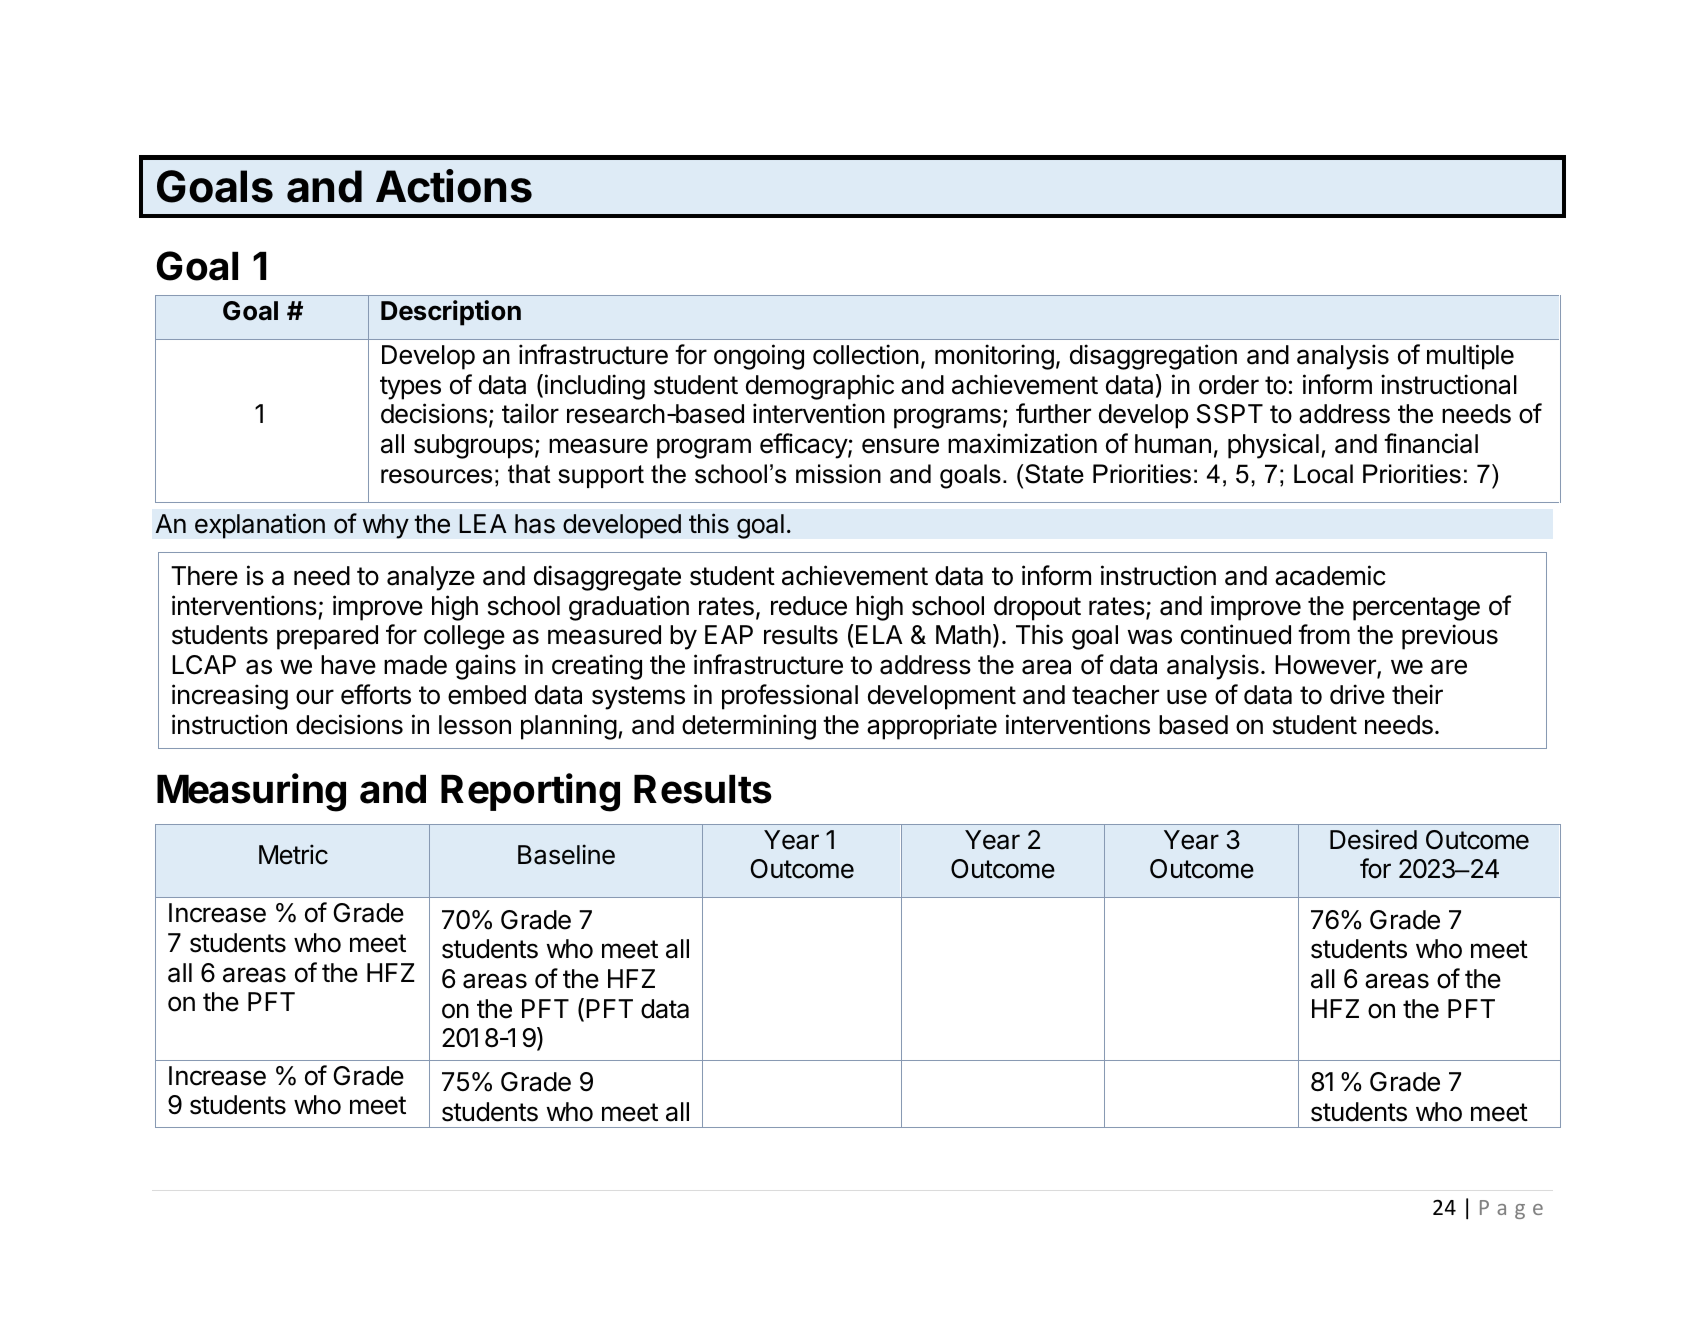 This document has width=1705, height=1317. Describe the element at coordinates (1273, 446) in the document. I see `physical` at that location.
